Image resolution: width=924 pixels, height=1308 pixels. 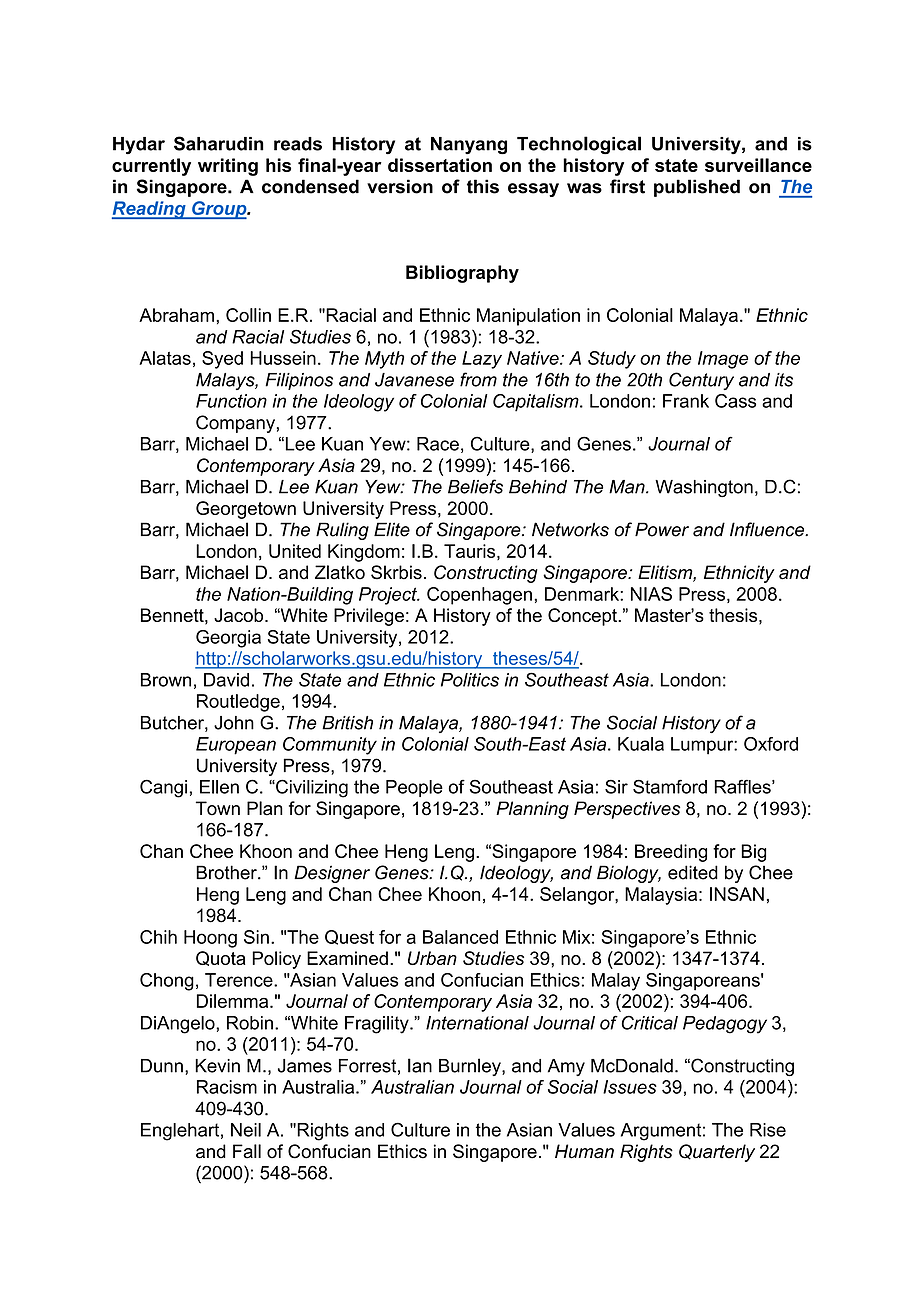 I want to click on writing, so click(x=228, y=167).
